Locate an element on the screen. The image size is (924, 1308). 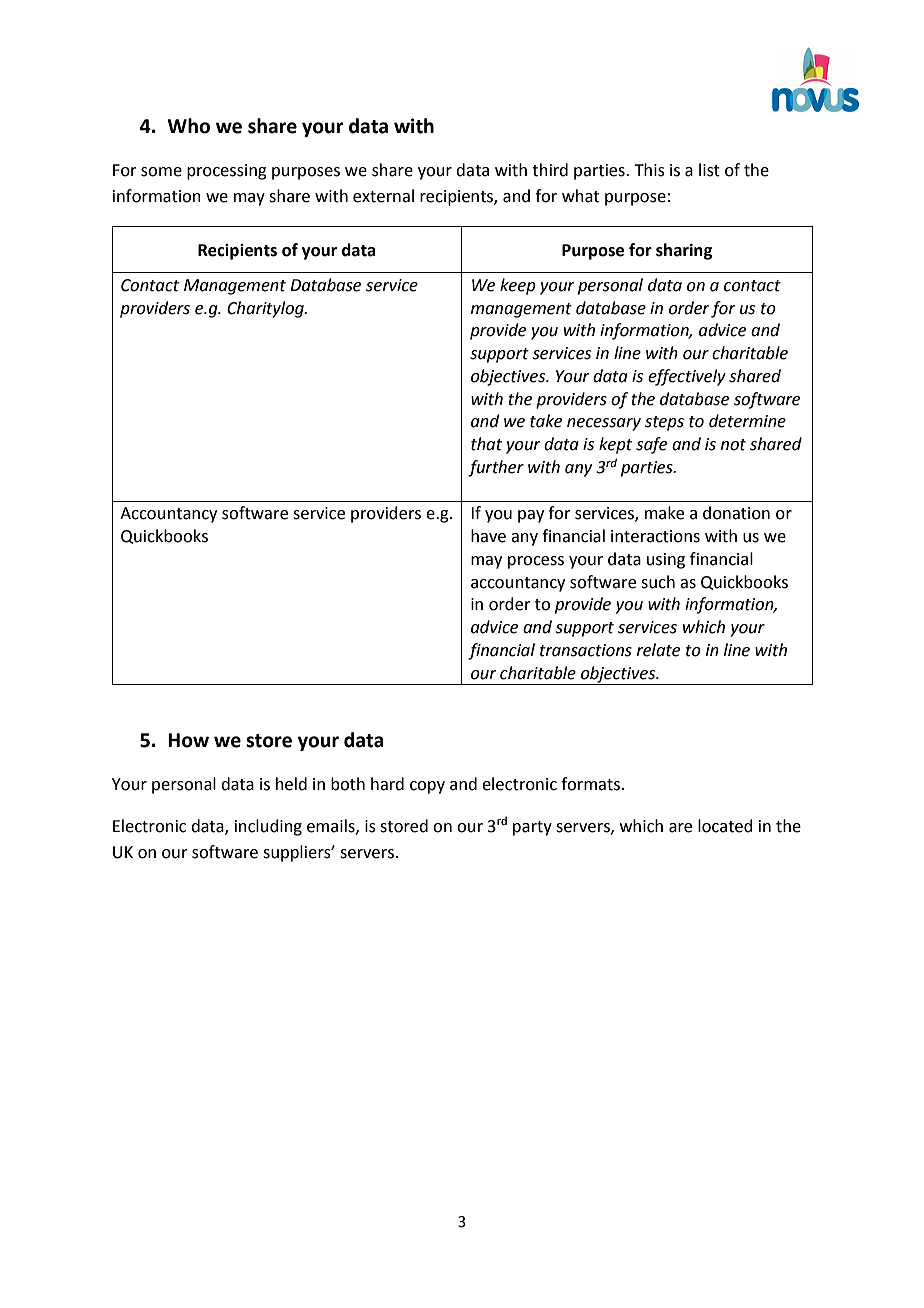
take is located at coordinates (546, 421).
